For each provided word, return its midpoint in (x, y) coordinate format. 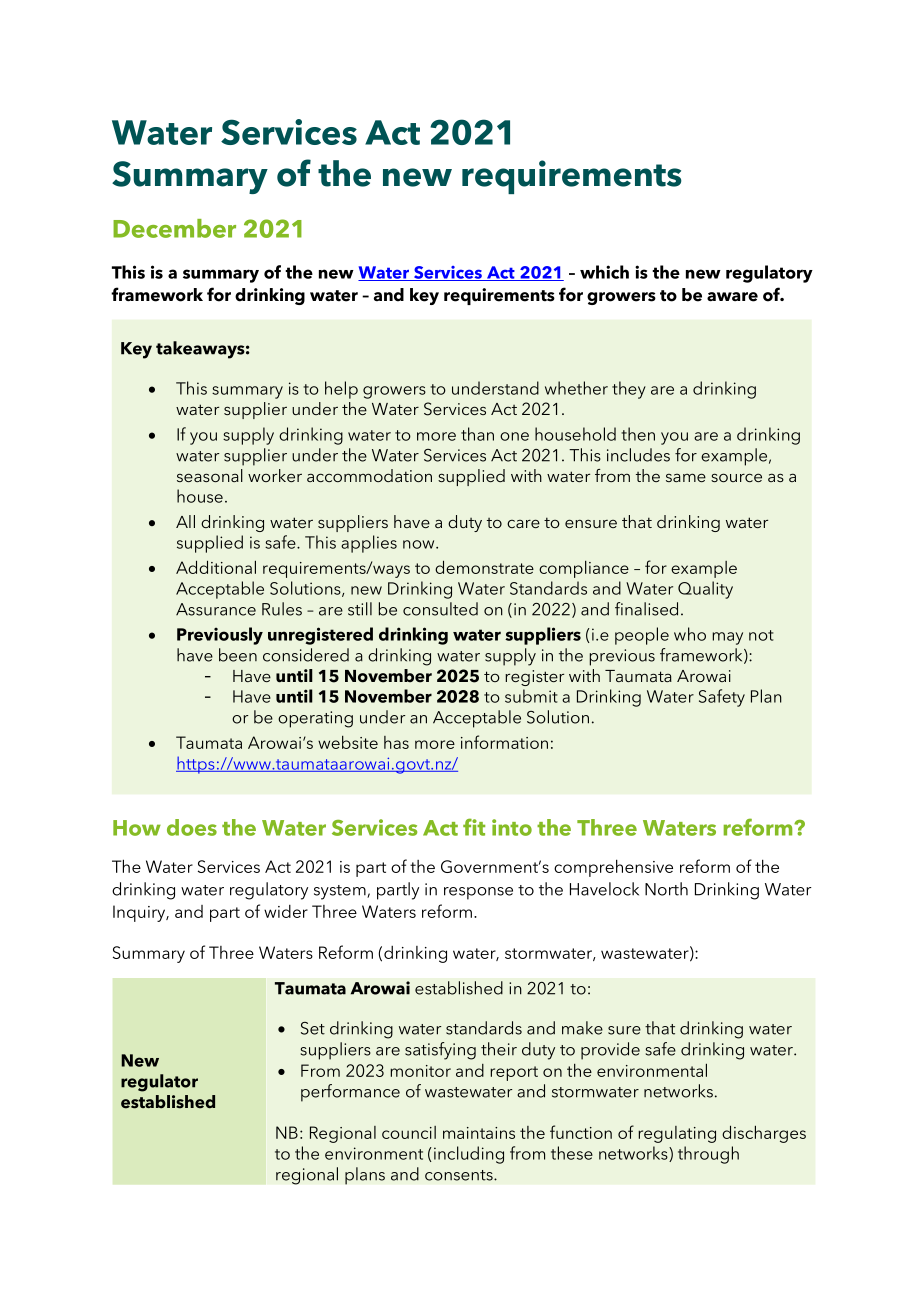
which (604, 272)
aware (732, 297)
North (666, 889)
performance (350, 1093)
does (192, 827)
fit (474, 827)
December (174, 228)
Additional (216, 567)
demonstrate (484, 567)
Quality (705, 590)
